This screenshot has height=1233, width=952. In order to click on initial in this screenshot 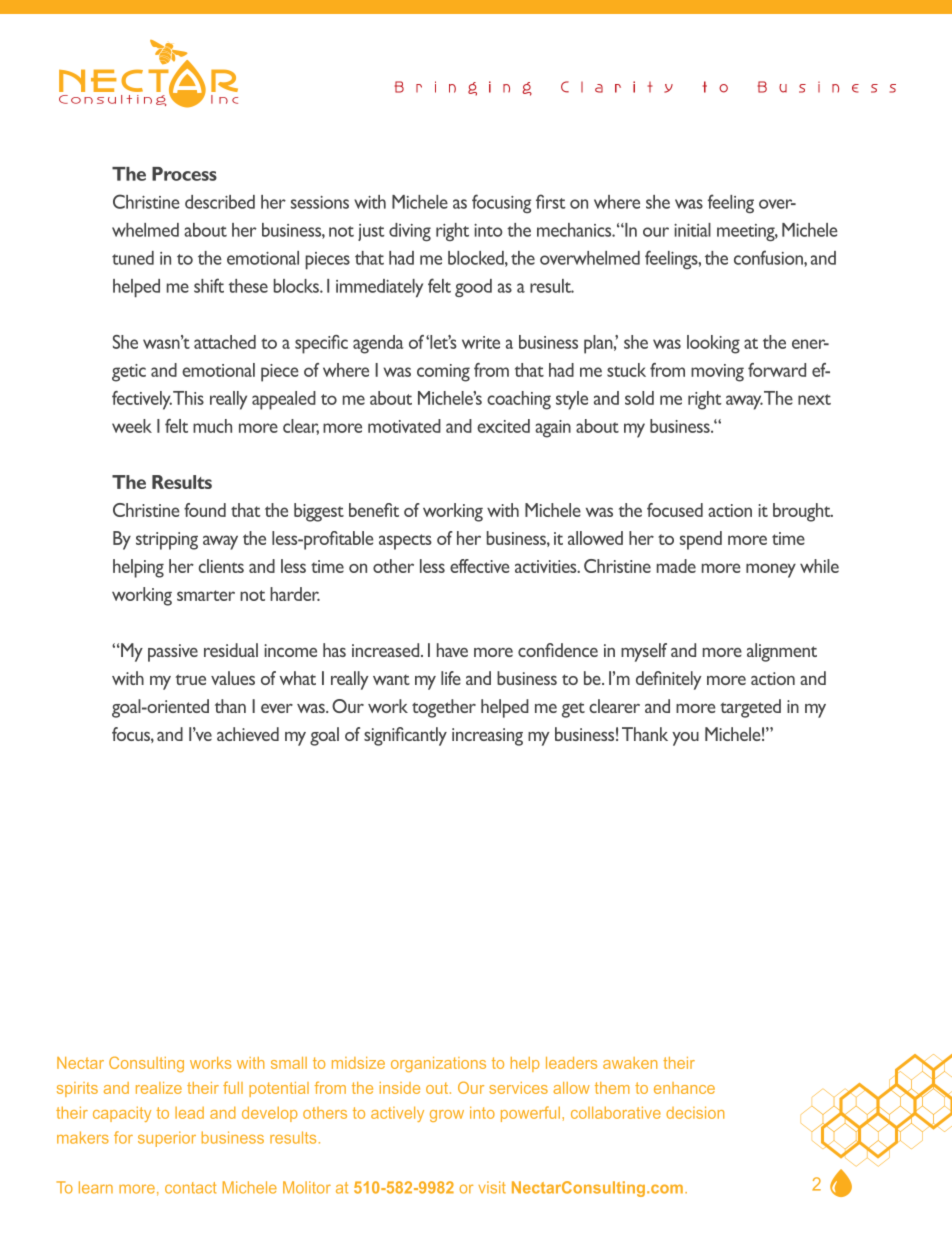, I will do `click(692, 230)`.
